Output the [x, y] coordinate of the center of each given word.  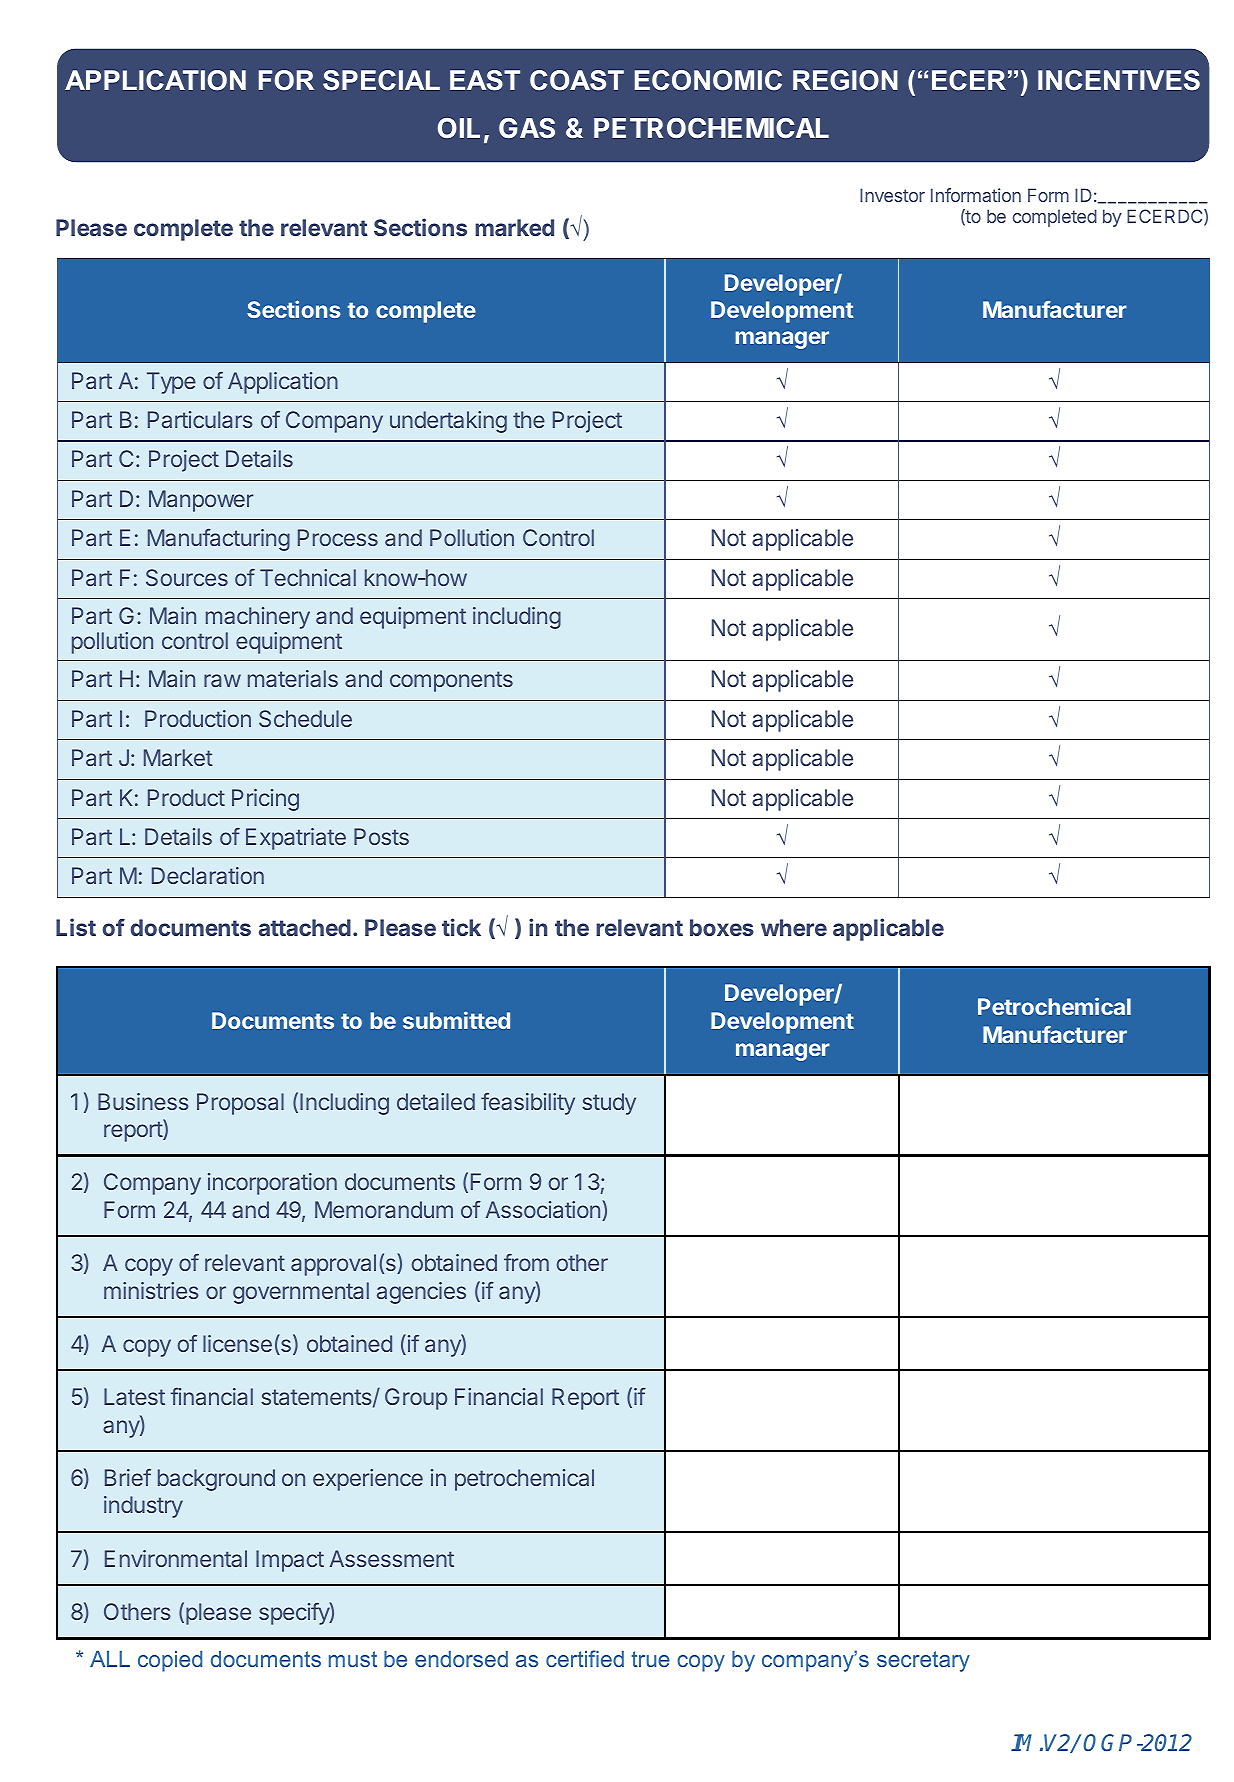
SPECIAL [381, 80]
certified [585, 1658]
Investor [892, 195]
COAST [577, 80]
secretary [923, 1661]
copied [170, 1661]
